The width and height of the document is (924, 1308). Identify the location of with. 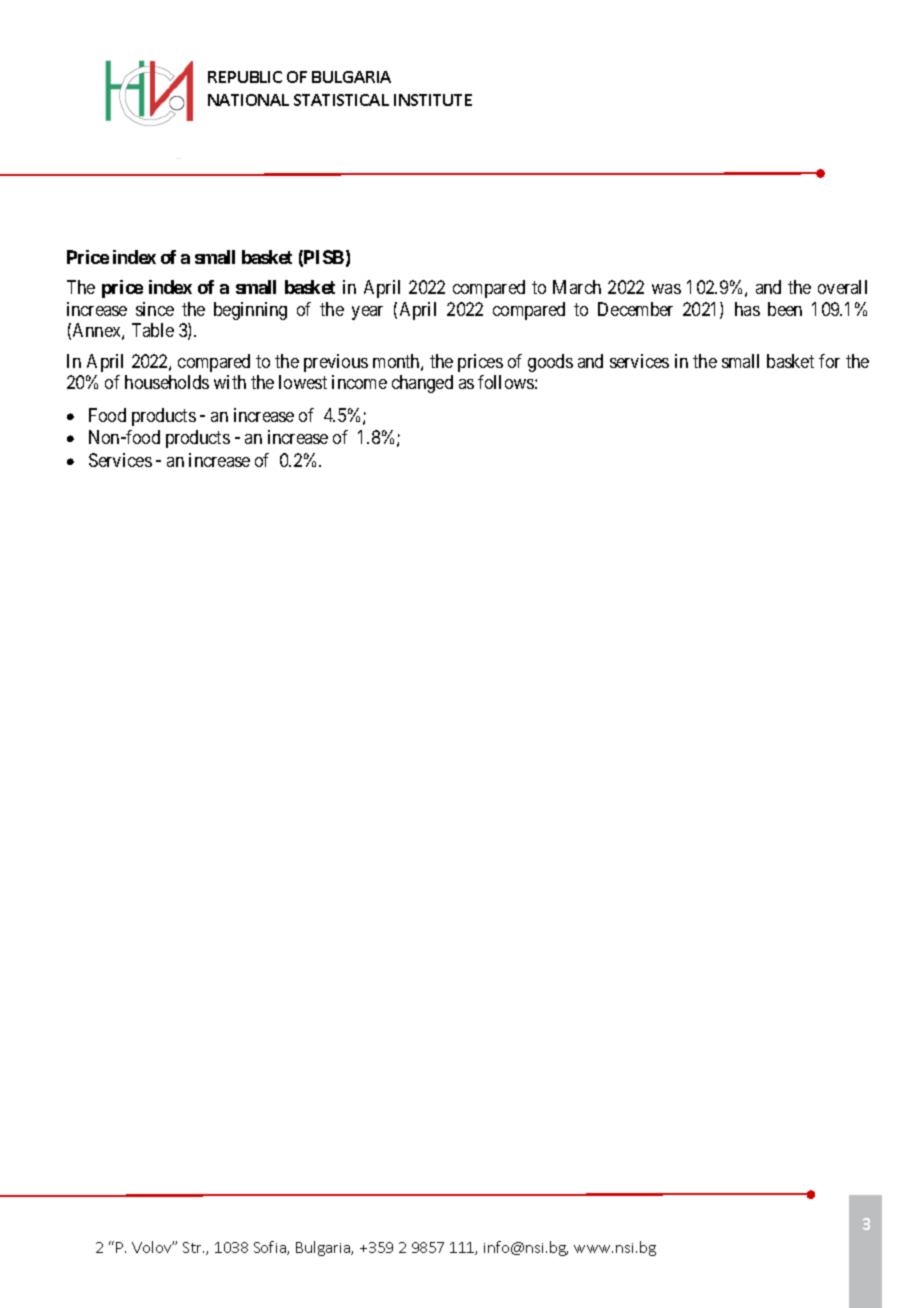
(230, 382).
